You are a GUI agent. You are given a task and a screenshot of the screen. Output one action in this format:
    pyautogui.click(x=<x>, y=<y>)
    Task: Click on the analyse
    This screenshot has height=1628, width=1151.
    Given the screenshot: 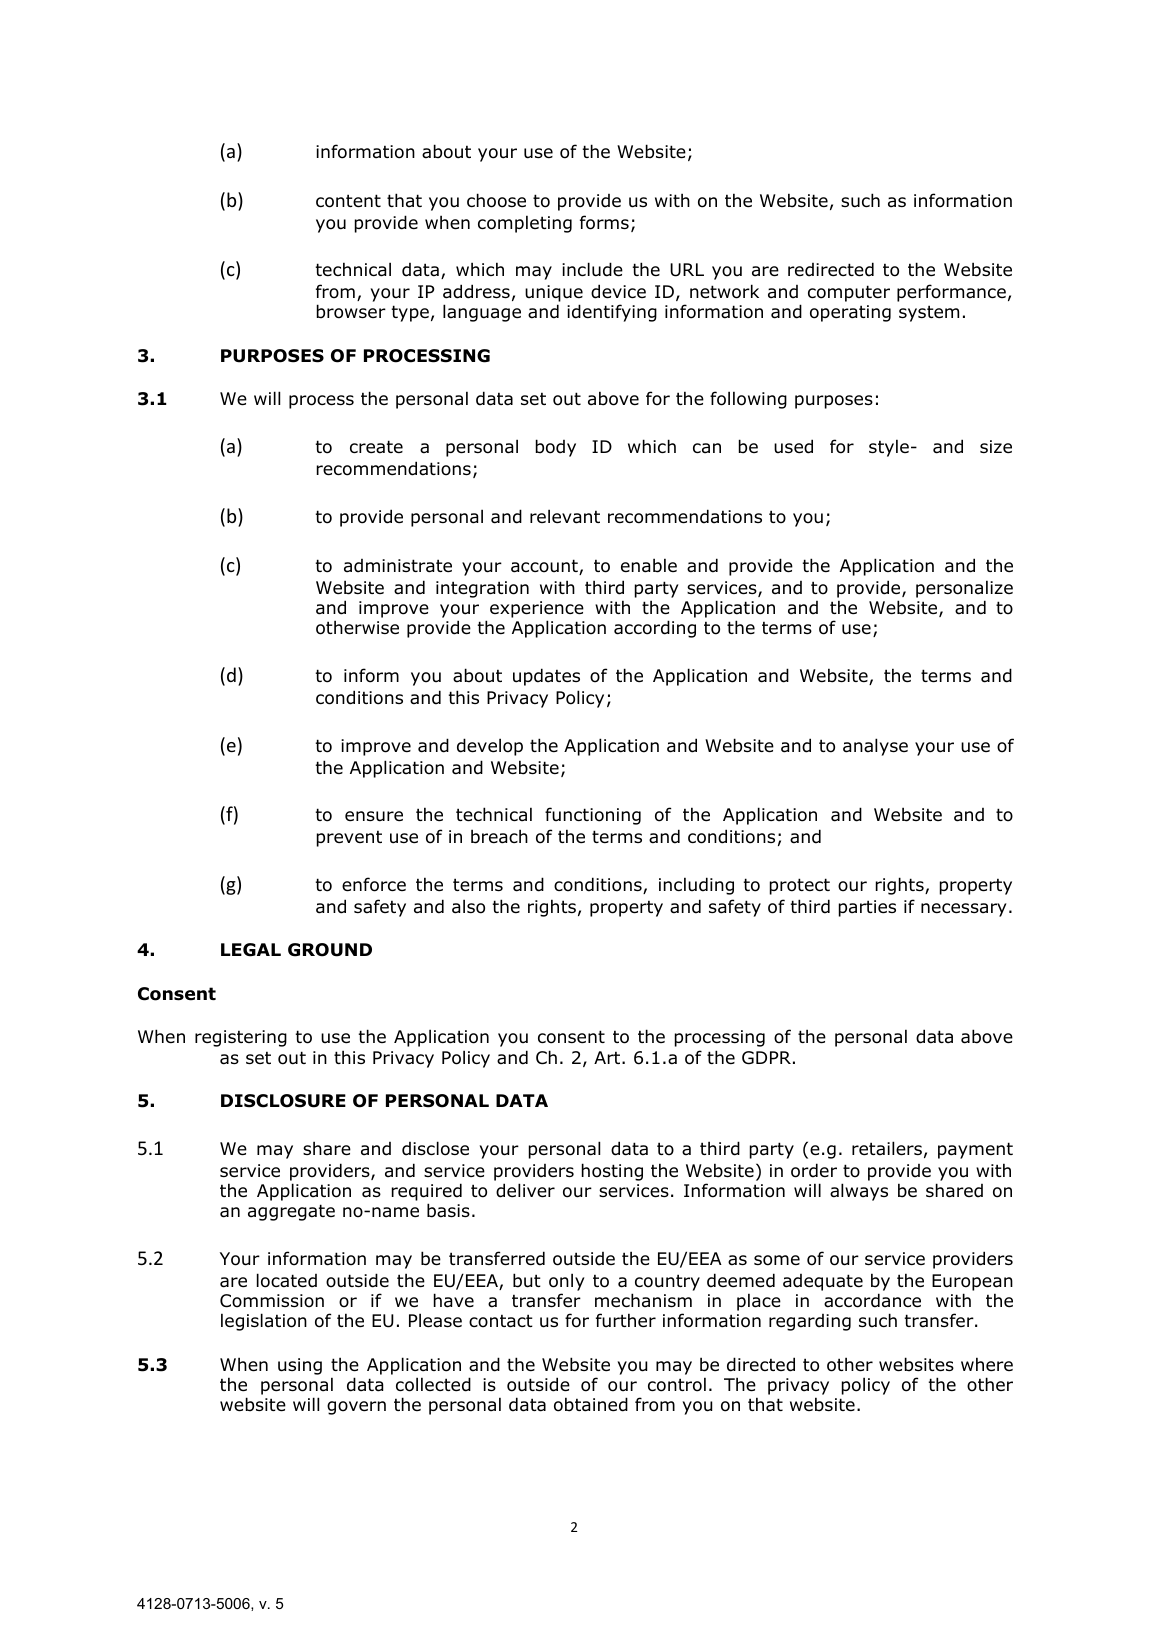 What is the action you would take?
    pyautogui.click(x=875, y=747)
